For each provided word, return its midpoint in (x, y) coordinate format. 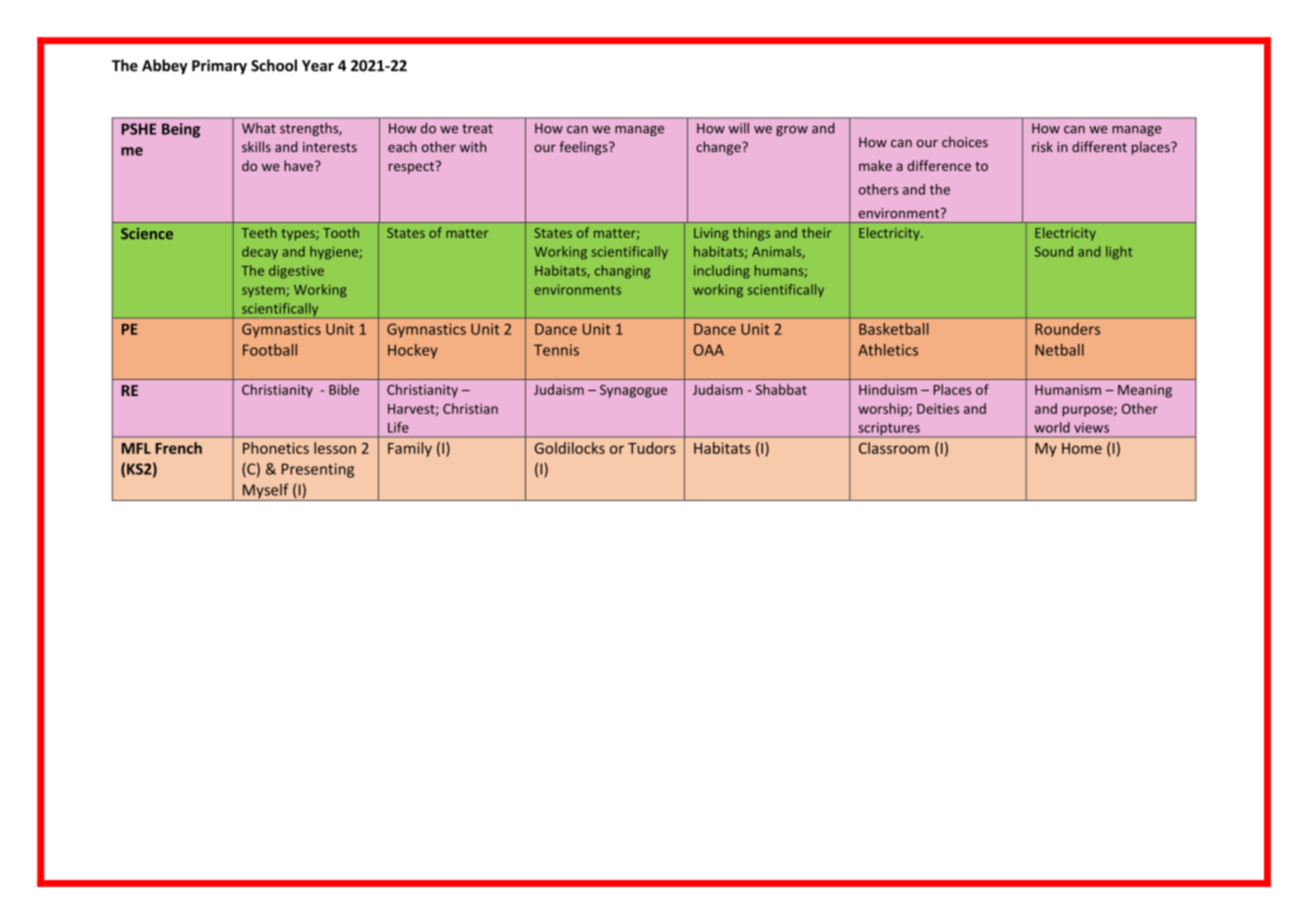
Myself (265, 492)
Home (1082, 448)
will (739, 128)
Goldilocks (570, 448)
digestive (296, 272)
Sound (1054, 251)
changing (622, 272)
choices (965, 142)
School (274, 65)
